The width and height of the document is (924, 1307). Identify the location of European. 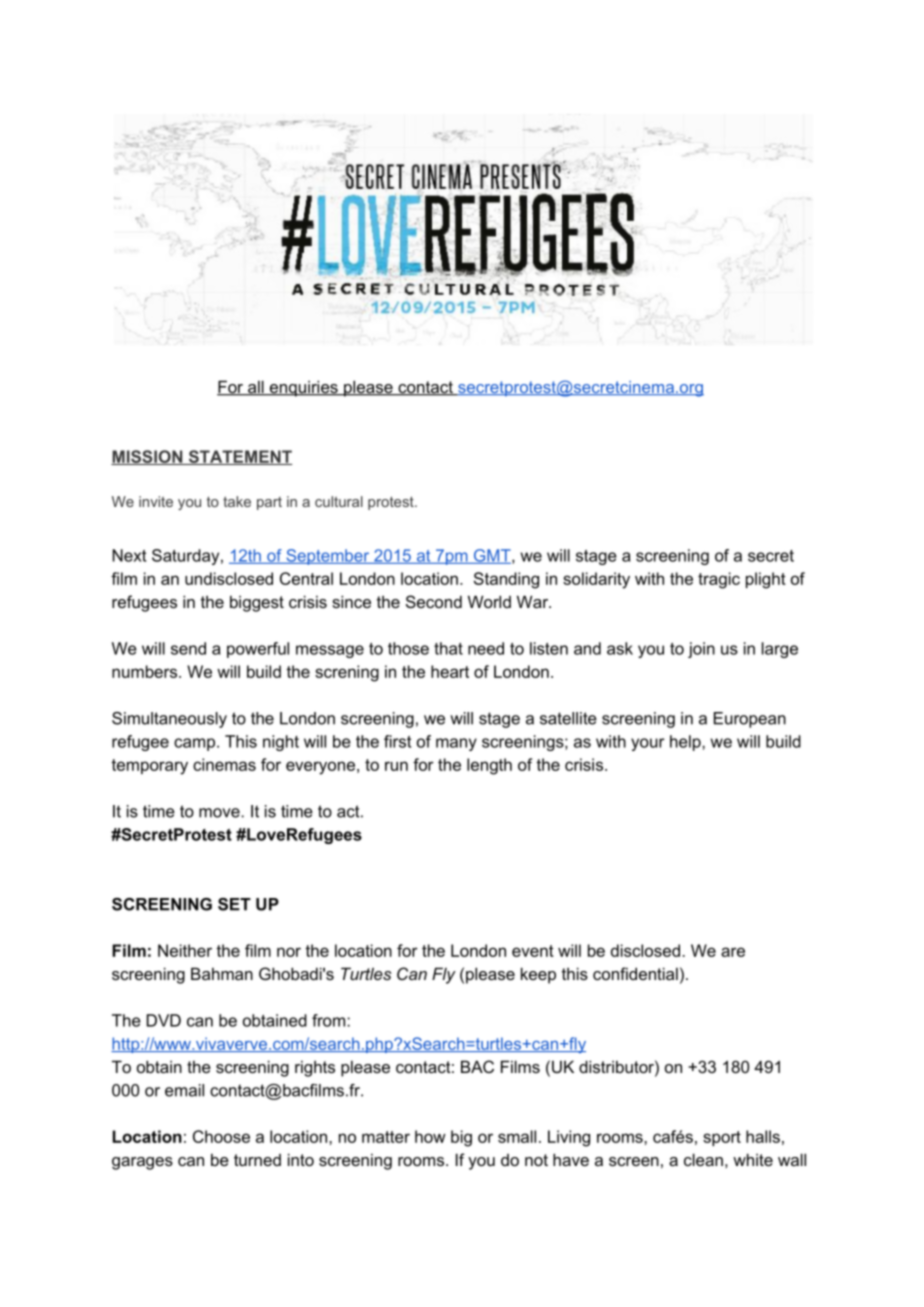
(750, 720).
